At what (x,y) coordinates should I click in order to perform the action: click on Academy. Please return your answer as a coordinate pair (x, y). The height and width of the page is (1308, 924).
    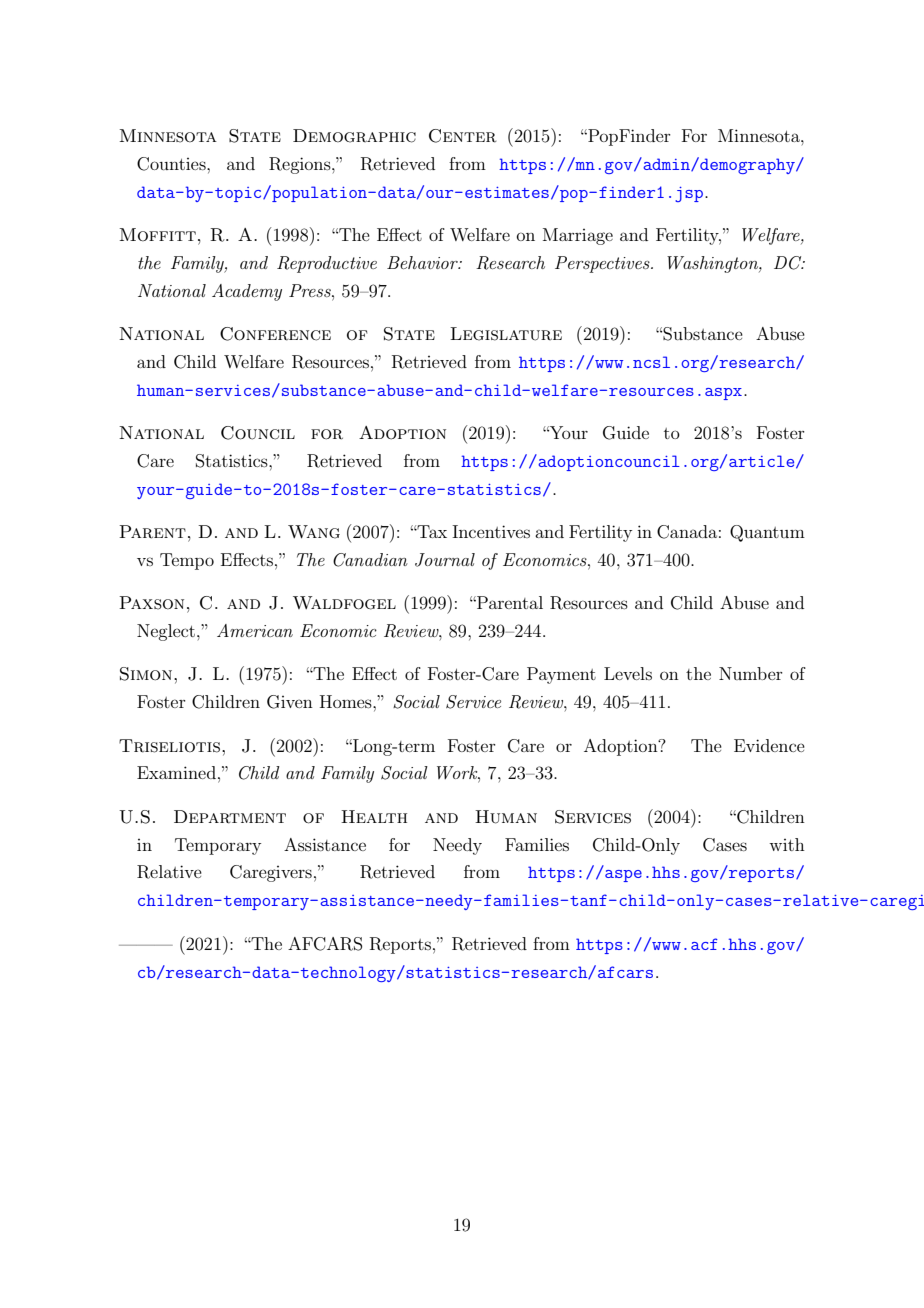
    Looking at the image, I should click on (247, 292).
